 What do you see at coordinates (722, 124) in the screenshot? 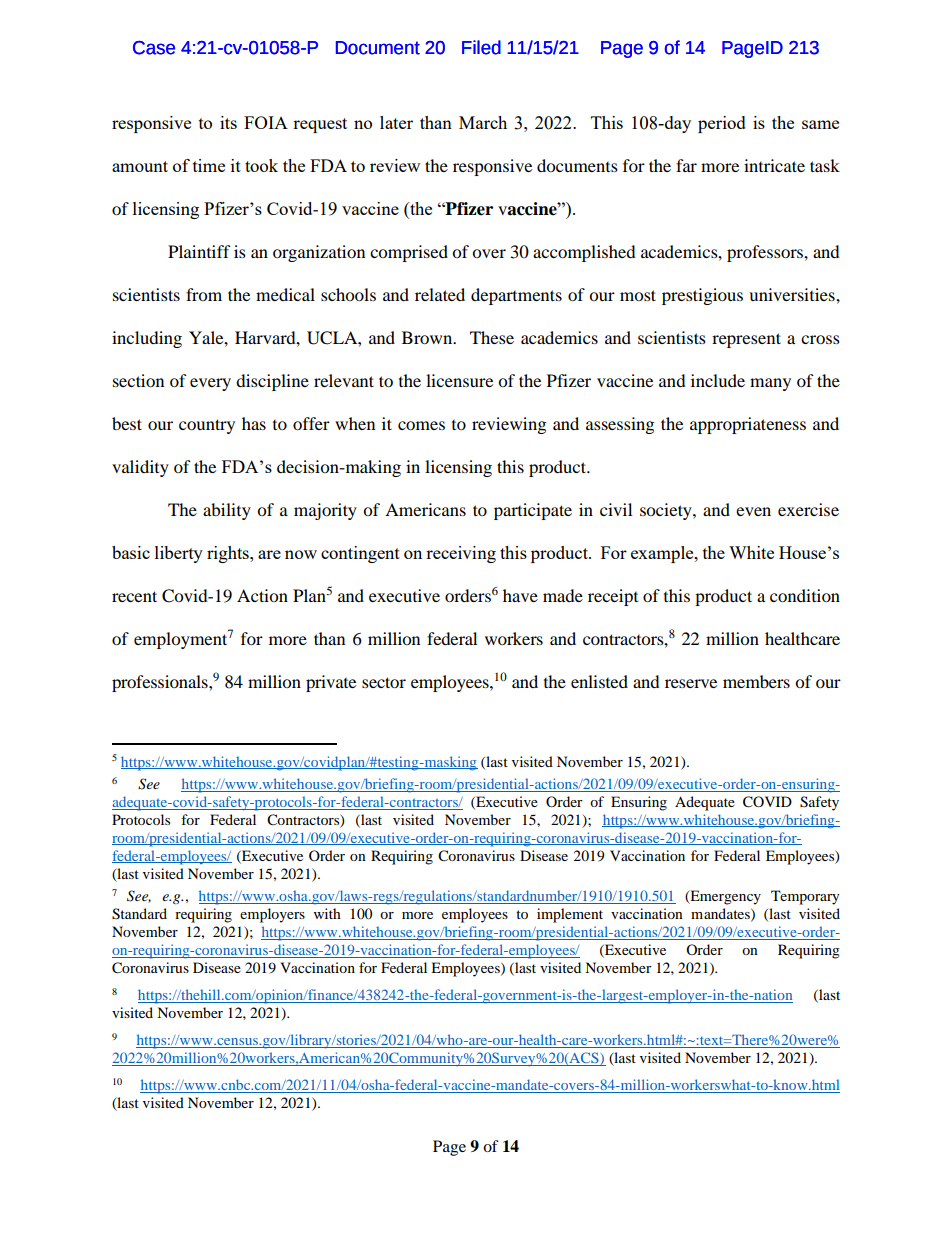
I see `period` at bounding box center [722, 124].
